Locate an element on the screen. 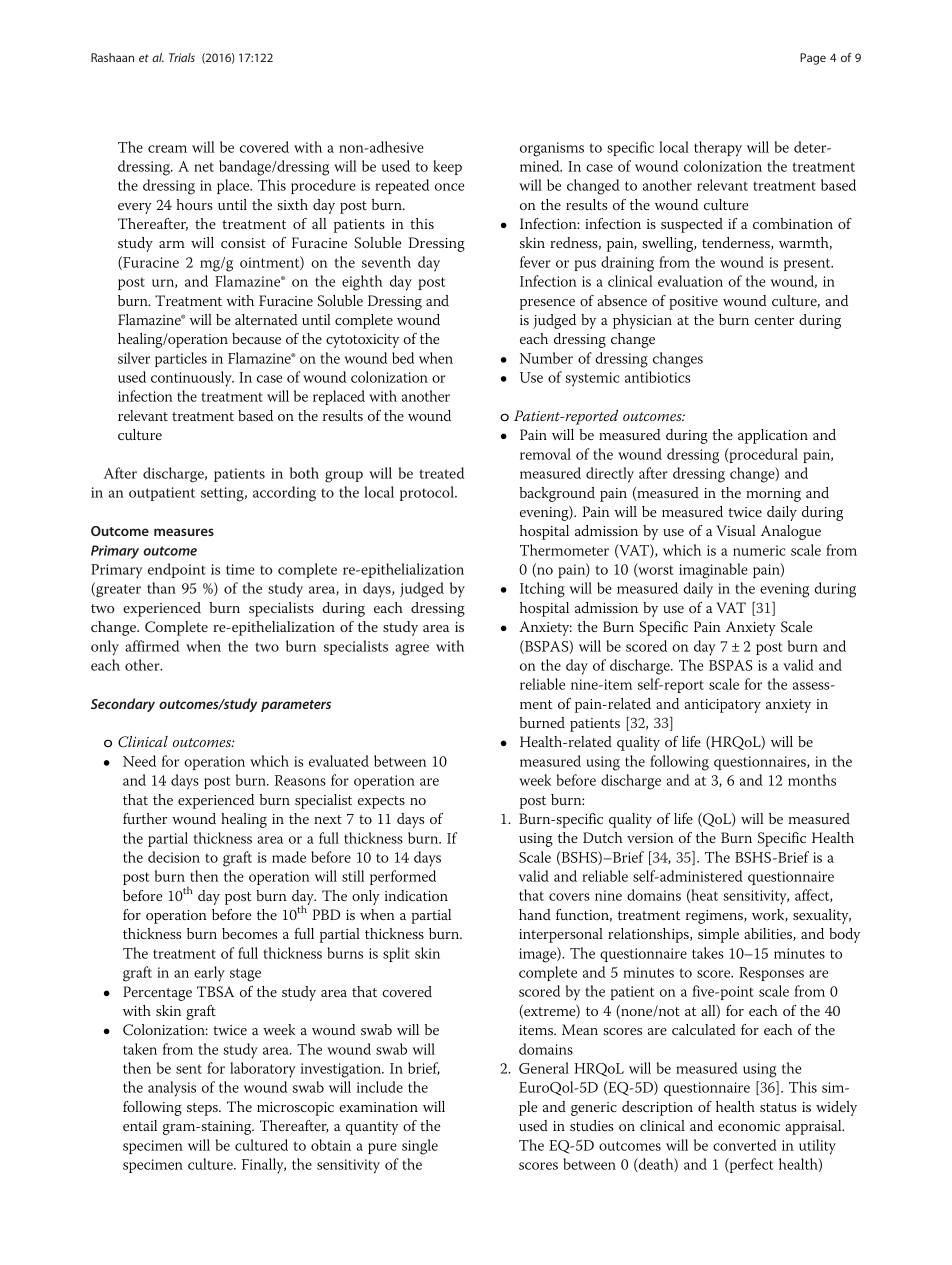  Page is located at coordinates (813, 59).
